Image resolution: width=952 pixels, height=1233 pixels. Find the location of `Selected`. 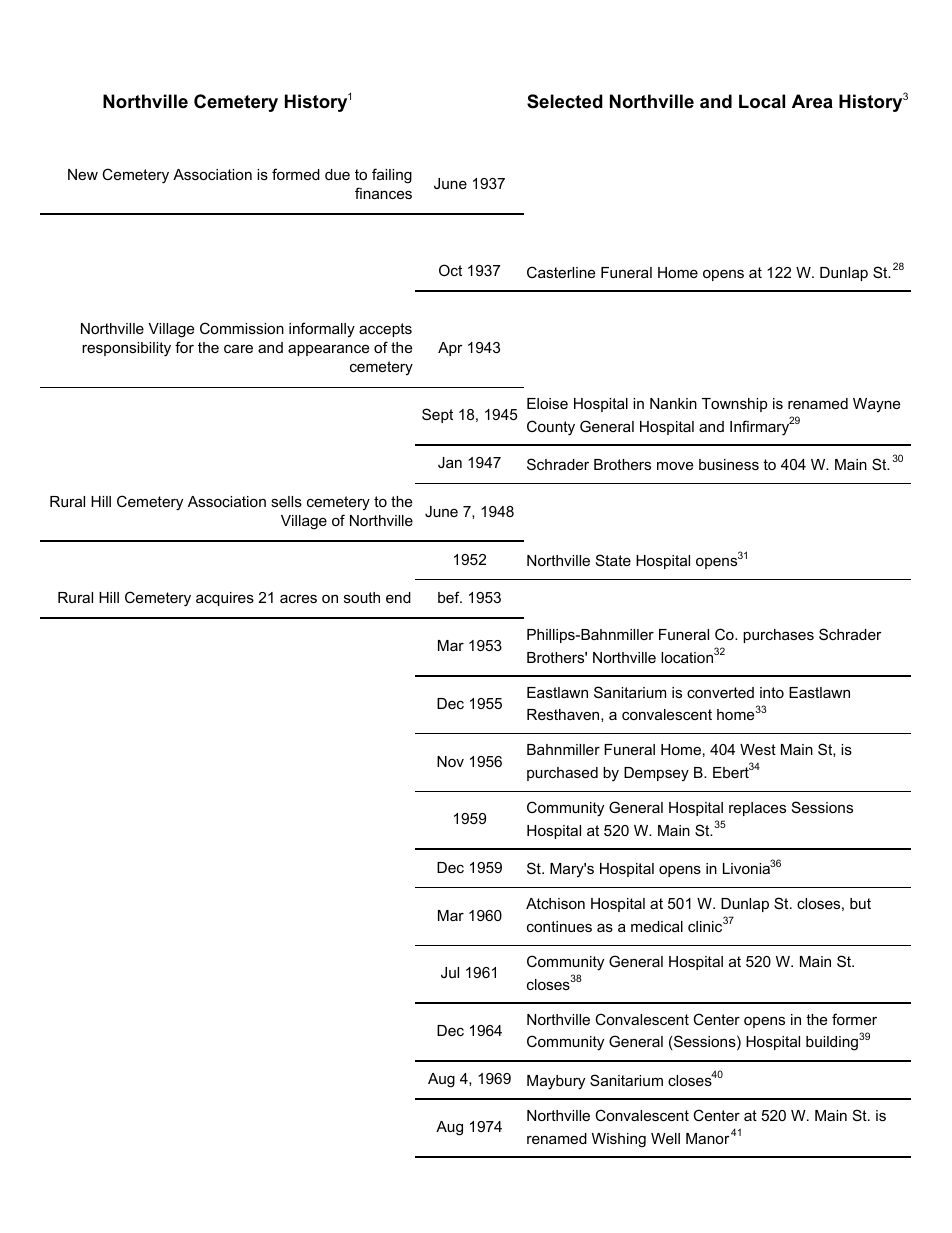

Selected is located at coordinates (565, 101).
